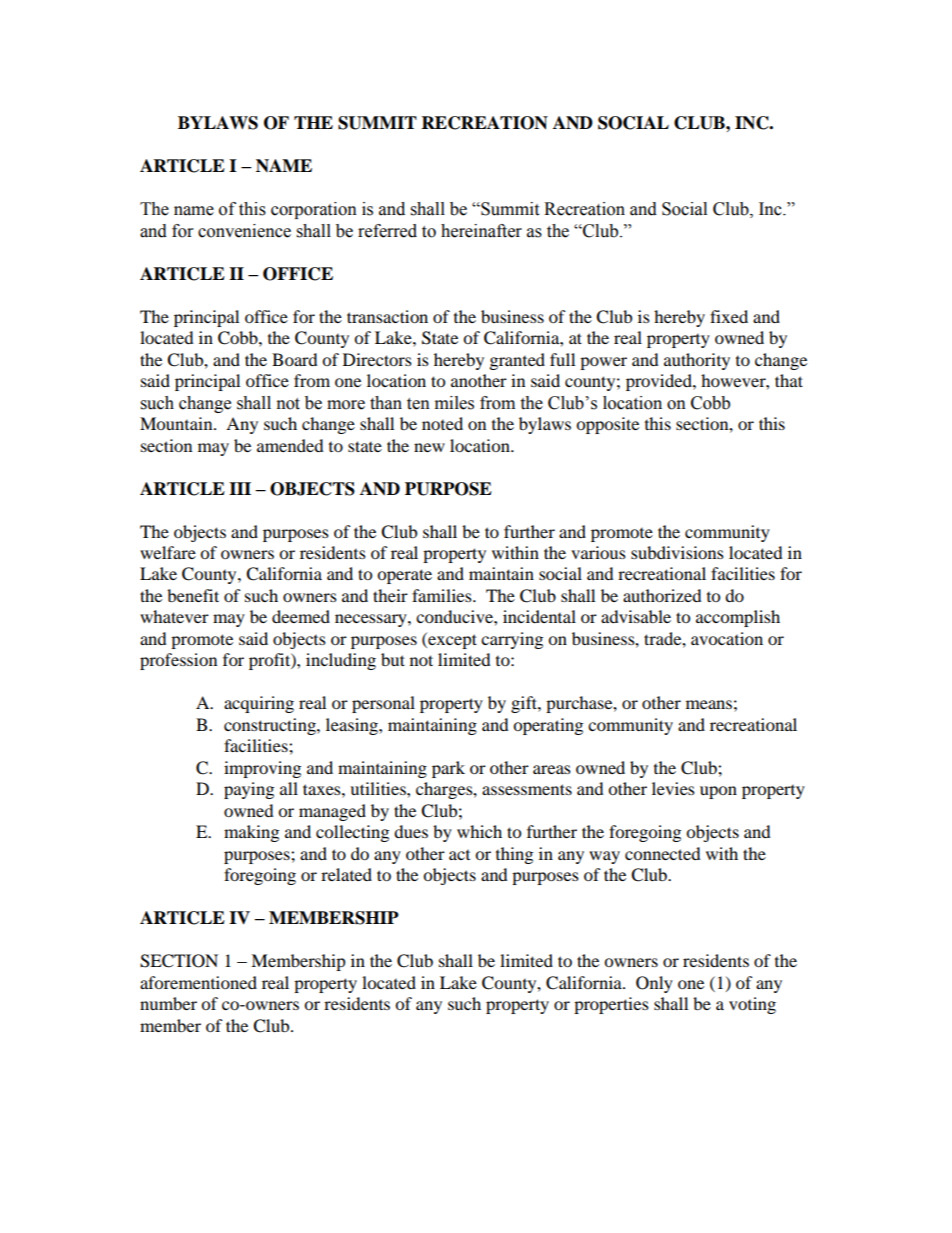 This screenshot has width=952, height=1233. Describe the element at coordinates (454, 403) in the screenshot. I see `miles` at that location.
